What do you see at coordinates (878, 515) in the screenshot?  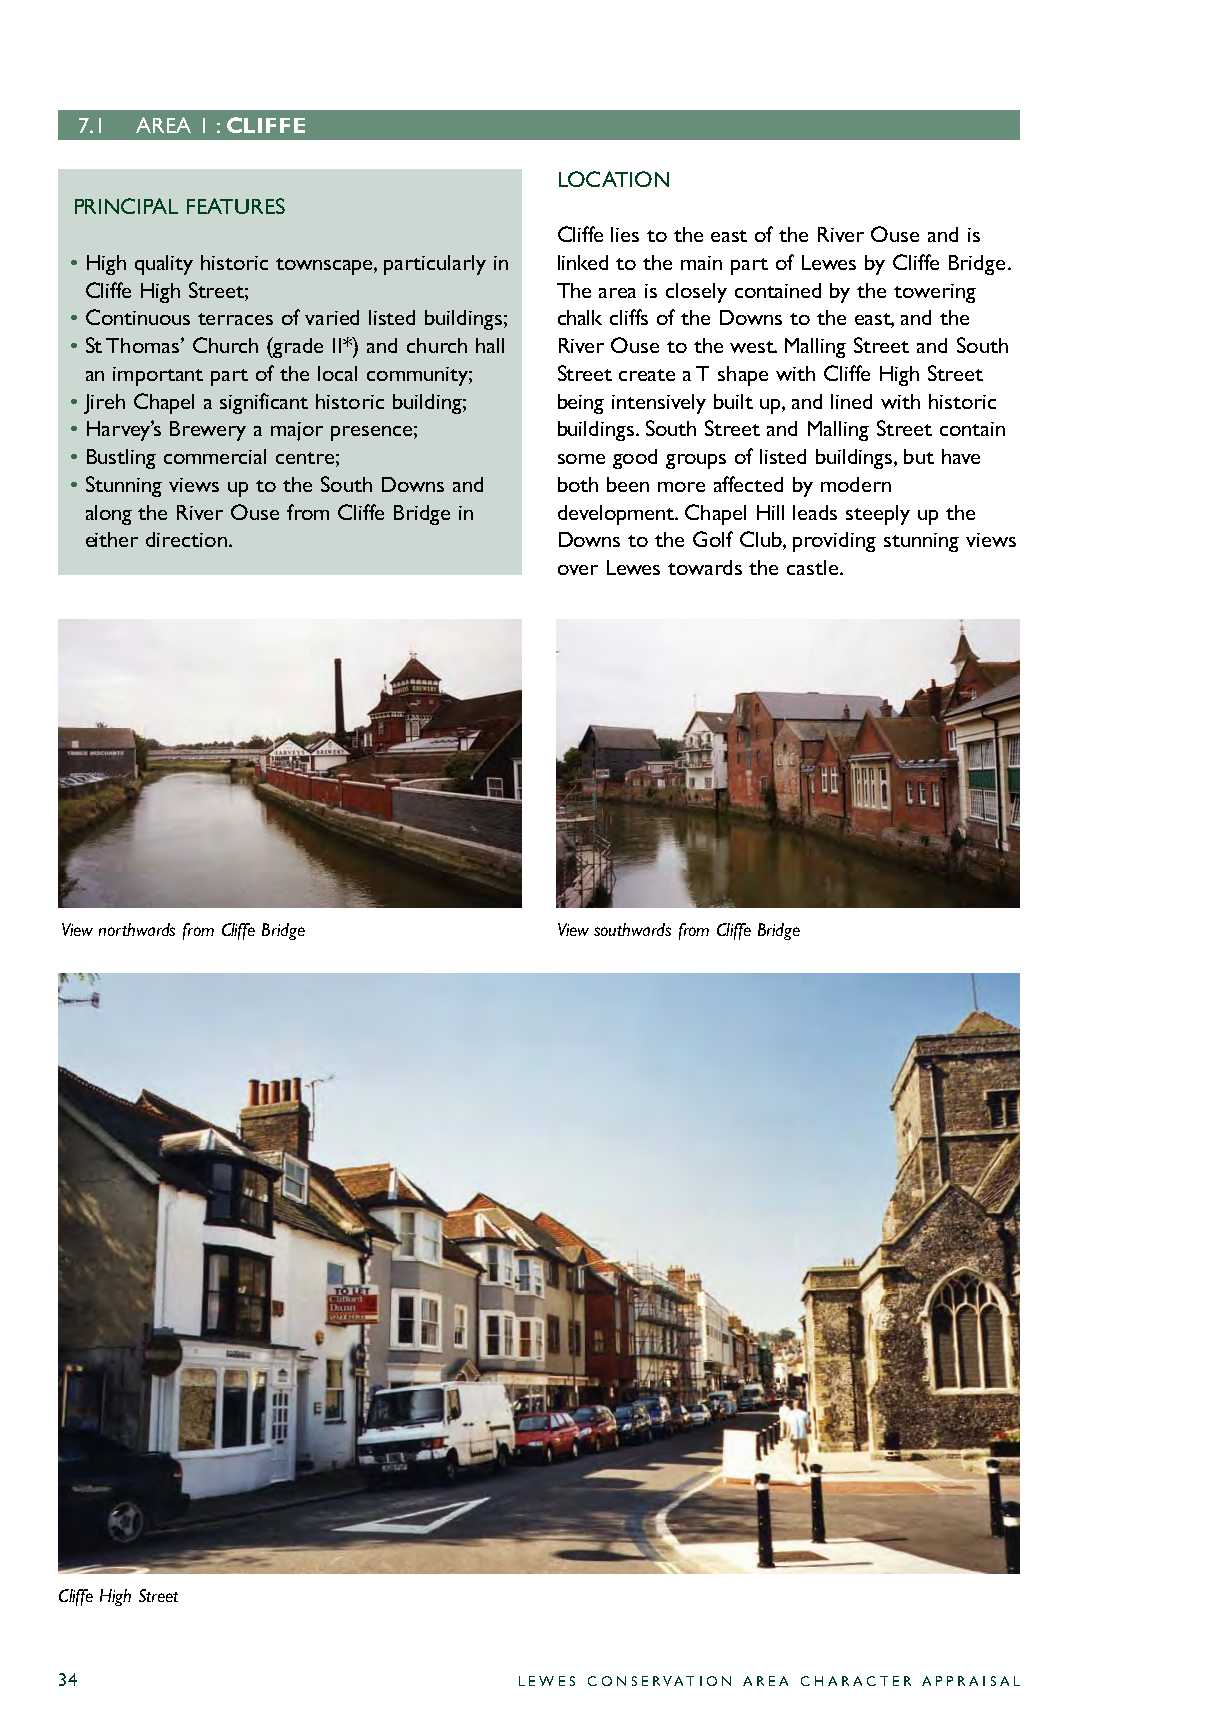 I see `steeply` at bounding box center [878, 515].
